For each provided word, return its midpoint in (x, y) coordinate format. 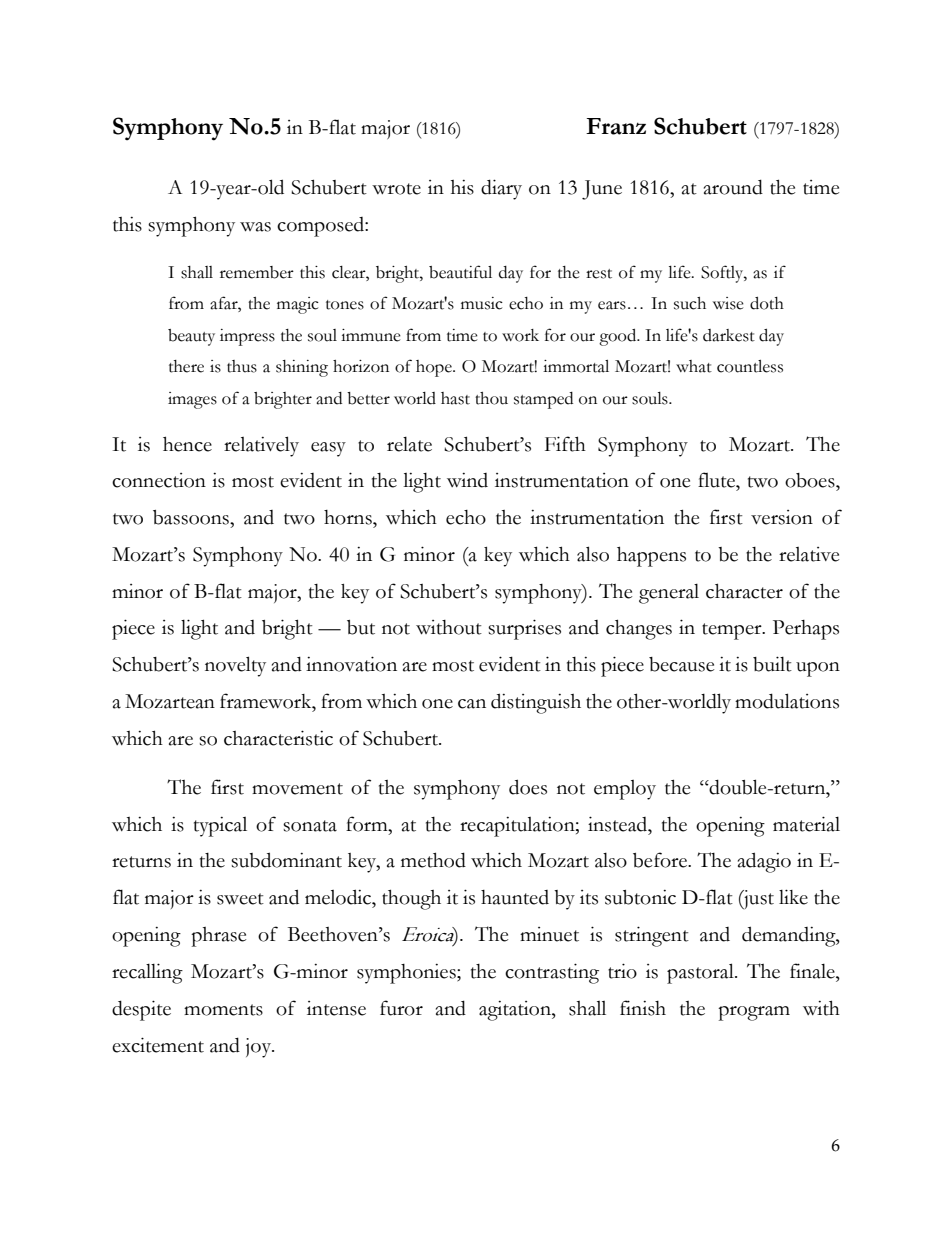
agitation (516, 1011)
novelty (235, 666)
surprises (524, 629)
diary (501, 189)
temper (733, 631)
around (733, 187)
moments (223, 1010)
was (255, 227)
